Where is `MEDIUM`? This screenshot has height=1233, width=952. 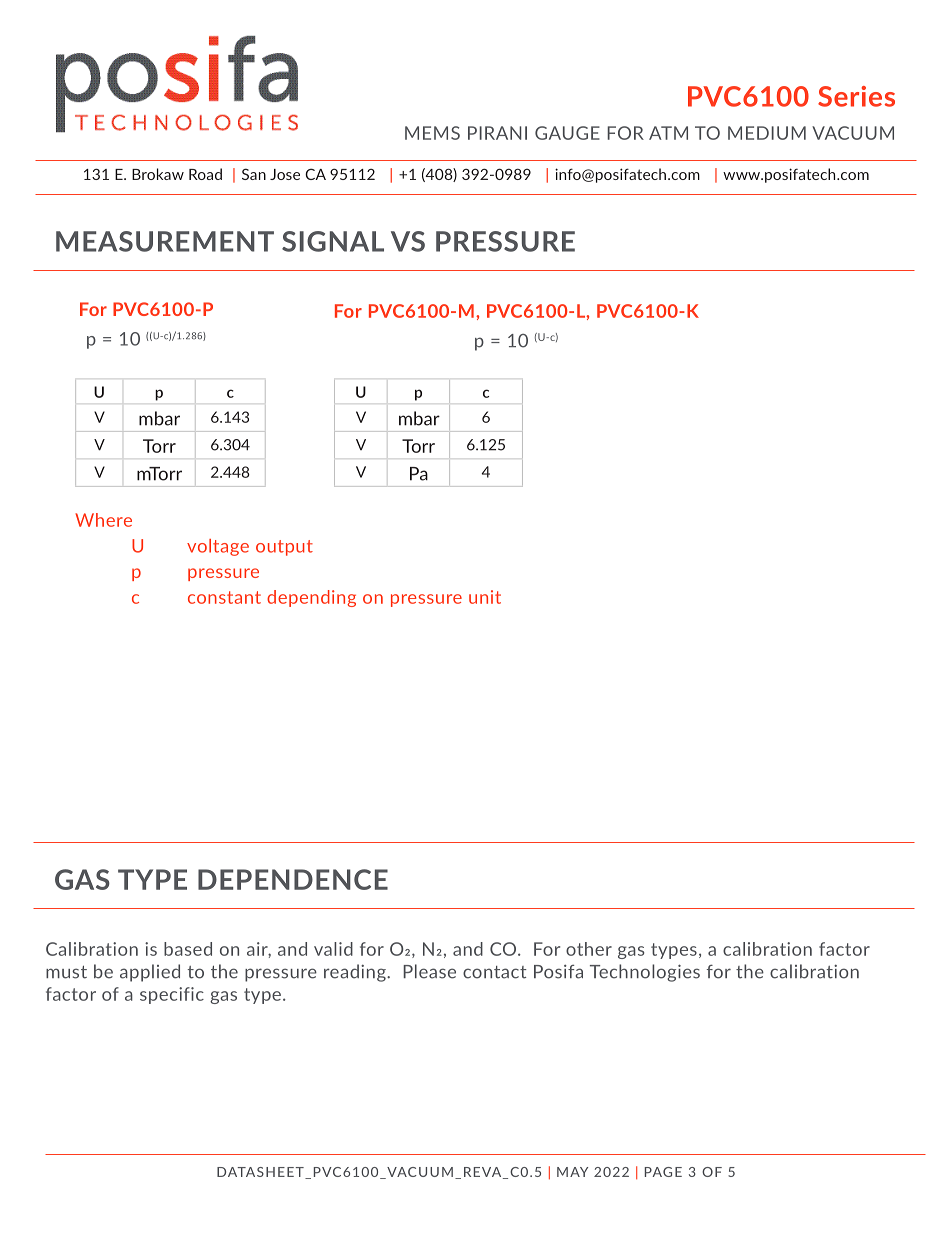 MEDIUM is located at coordinates (767, 133).
